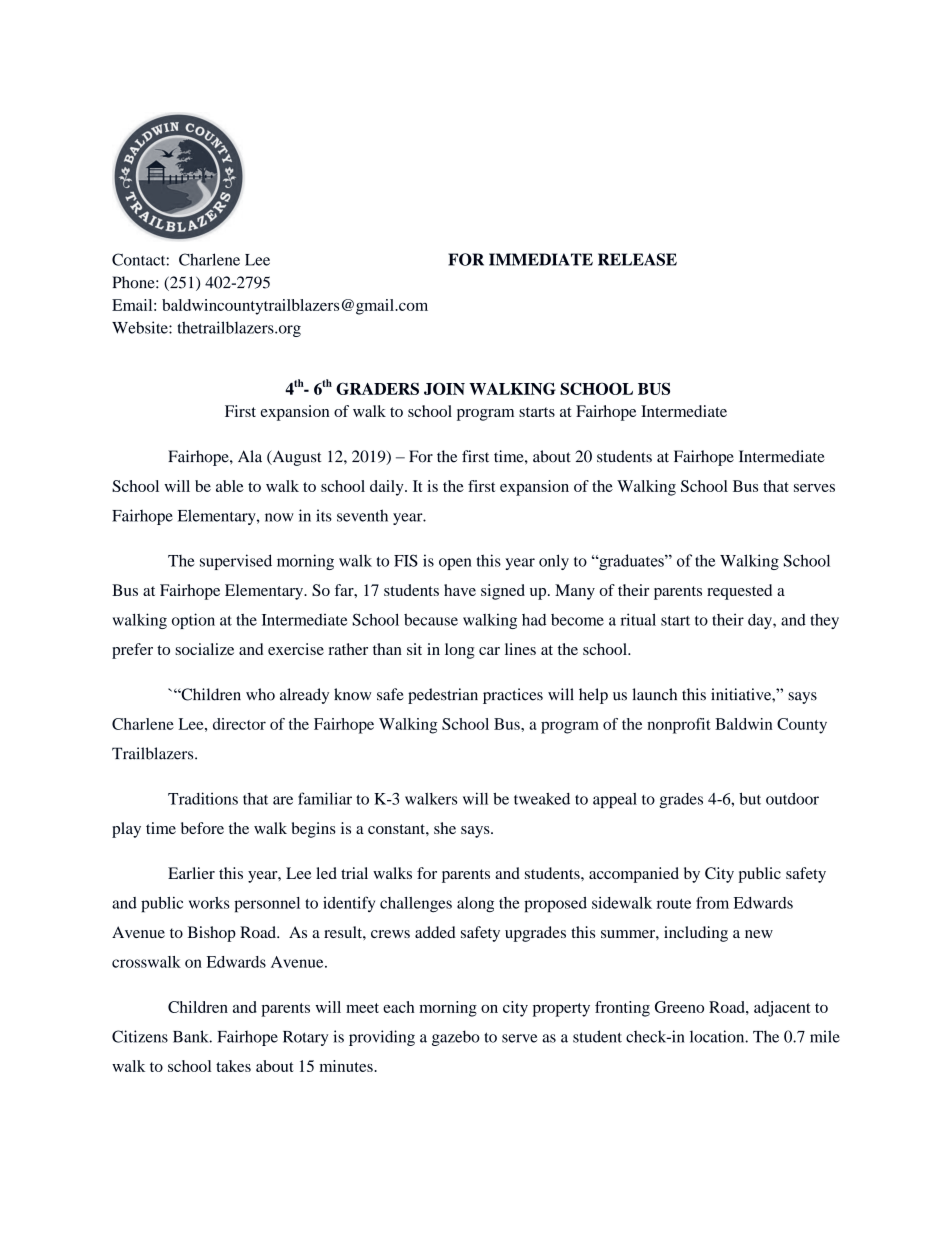 The image size is (952, 1233). I want to click on pedestrian, so click(443, 696).
